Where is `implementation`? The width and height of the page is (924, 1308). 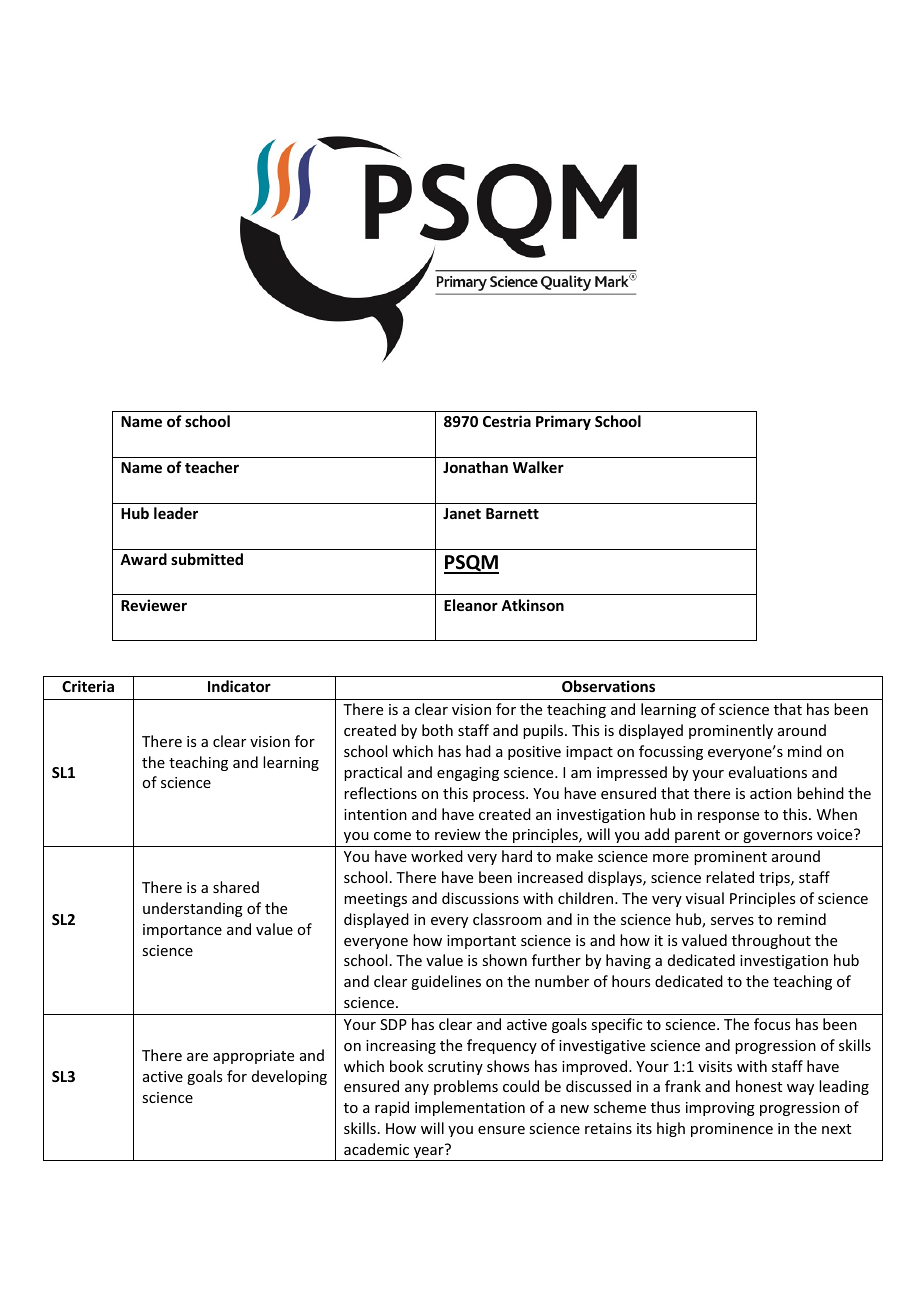
implementation is located at coordinates (470, 1108).
